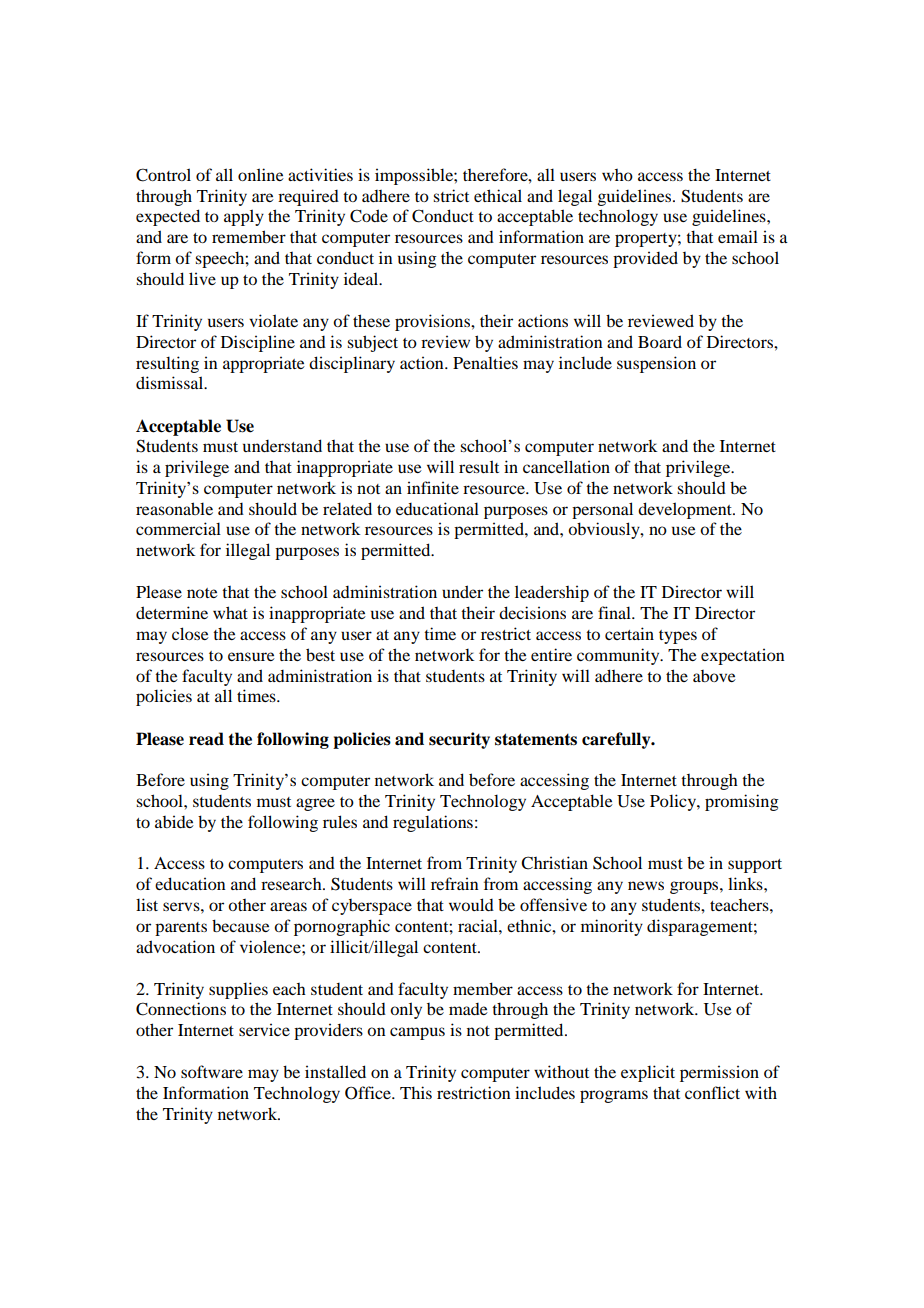  I want to click on infinite, so click(433, 487).
